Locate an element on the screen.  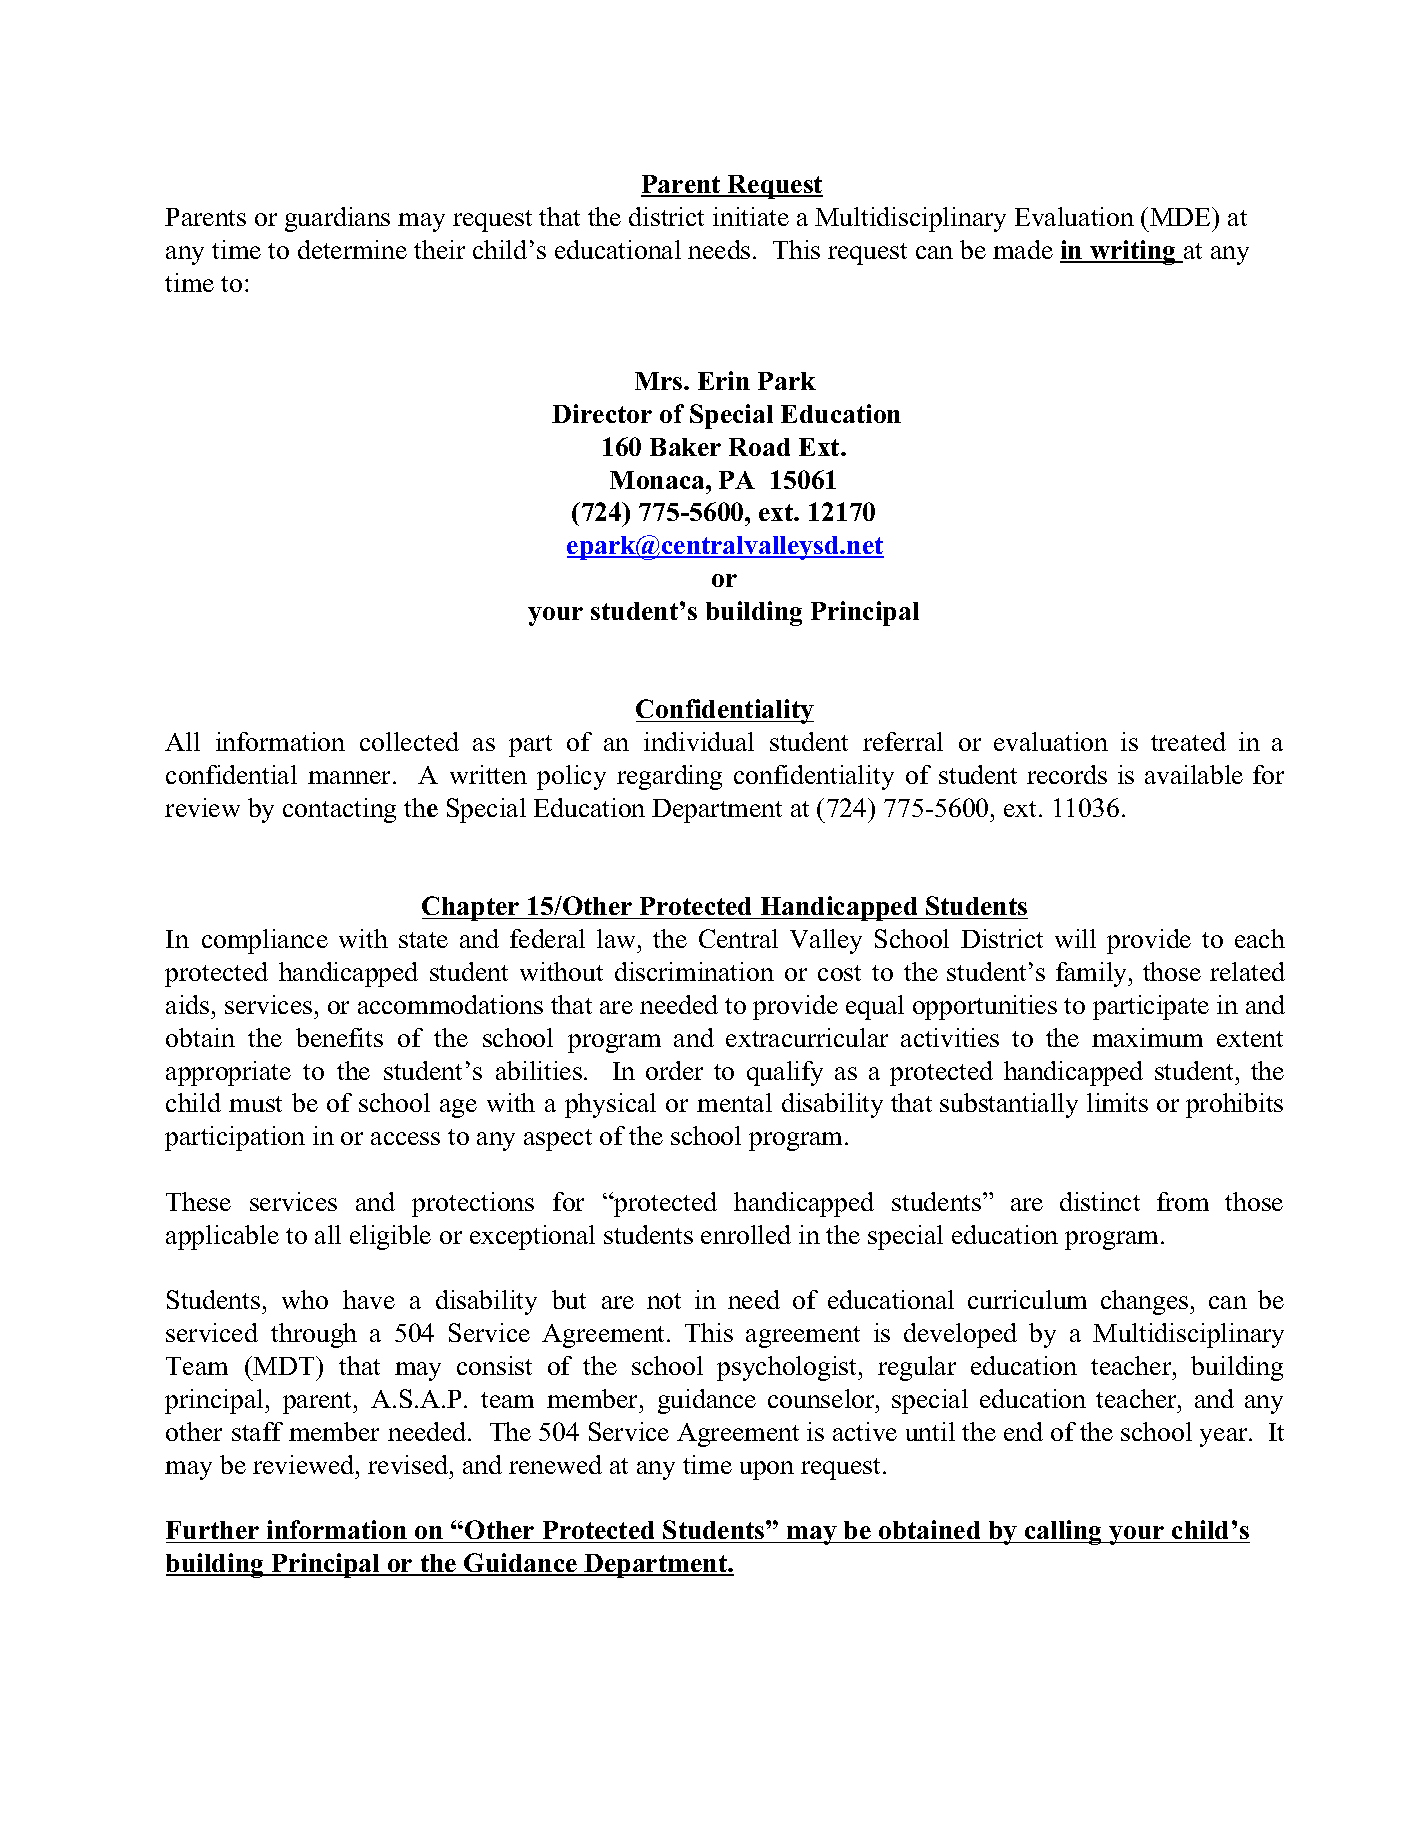
contacting is located at coordinates (339, 810).
